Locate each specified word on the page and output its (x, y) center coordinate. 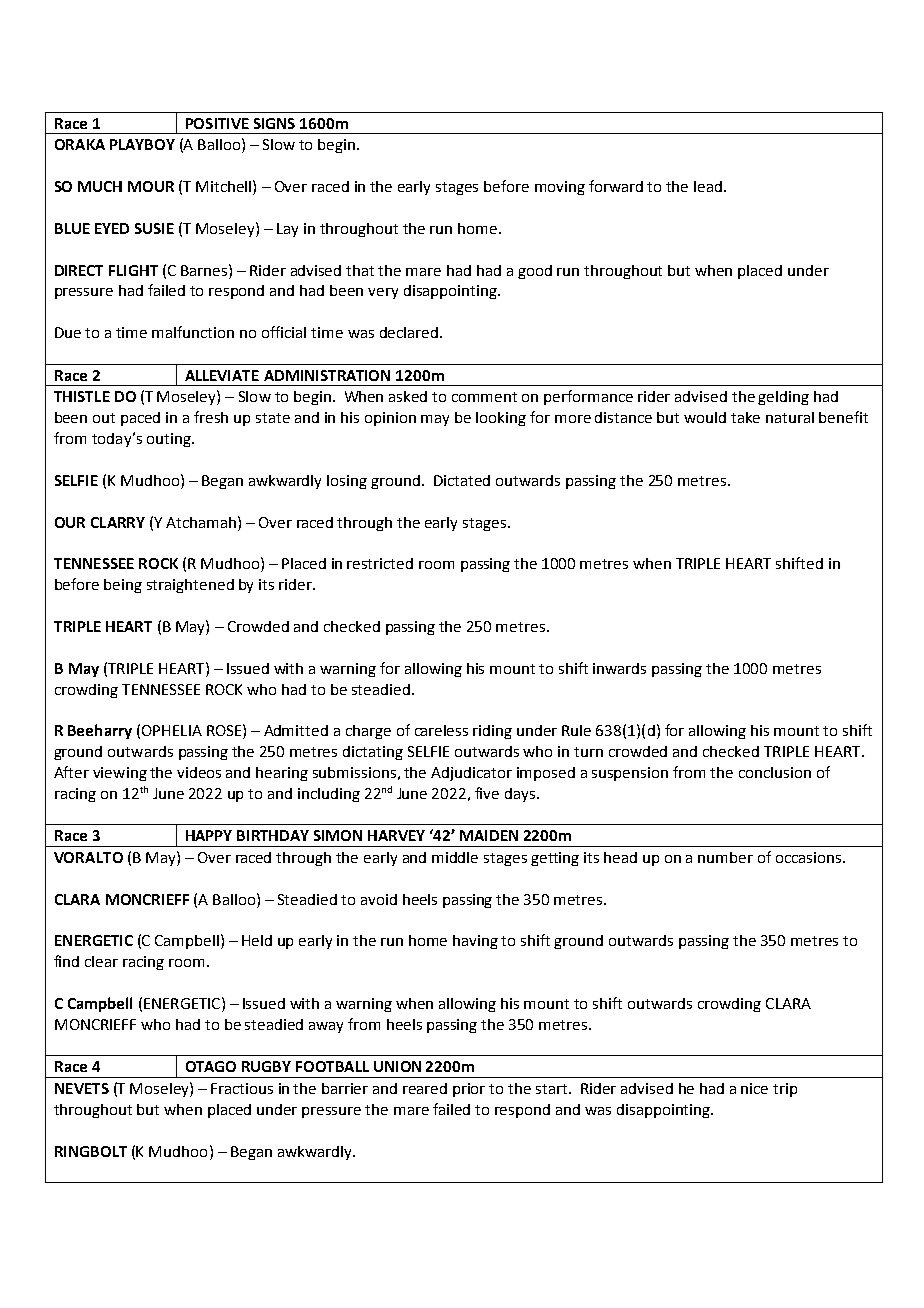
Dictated (462, 480)
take (745, 417)
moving (560, 188)
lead (709, 186)
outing (170, 440)
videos (199, 772)
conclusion (775, 772)
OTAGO (211, 1066)
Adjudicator (471, 774)
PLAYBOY (142, 144)
